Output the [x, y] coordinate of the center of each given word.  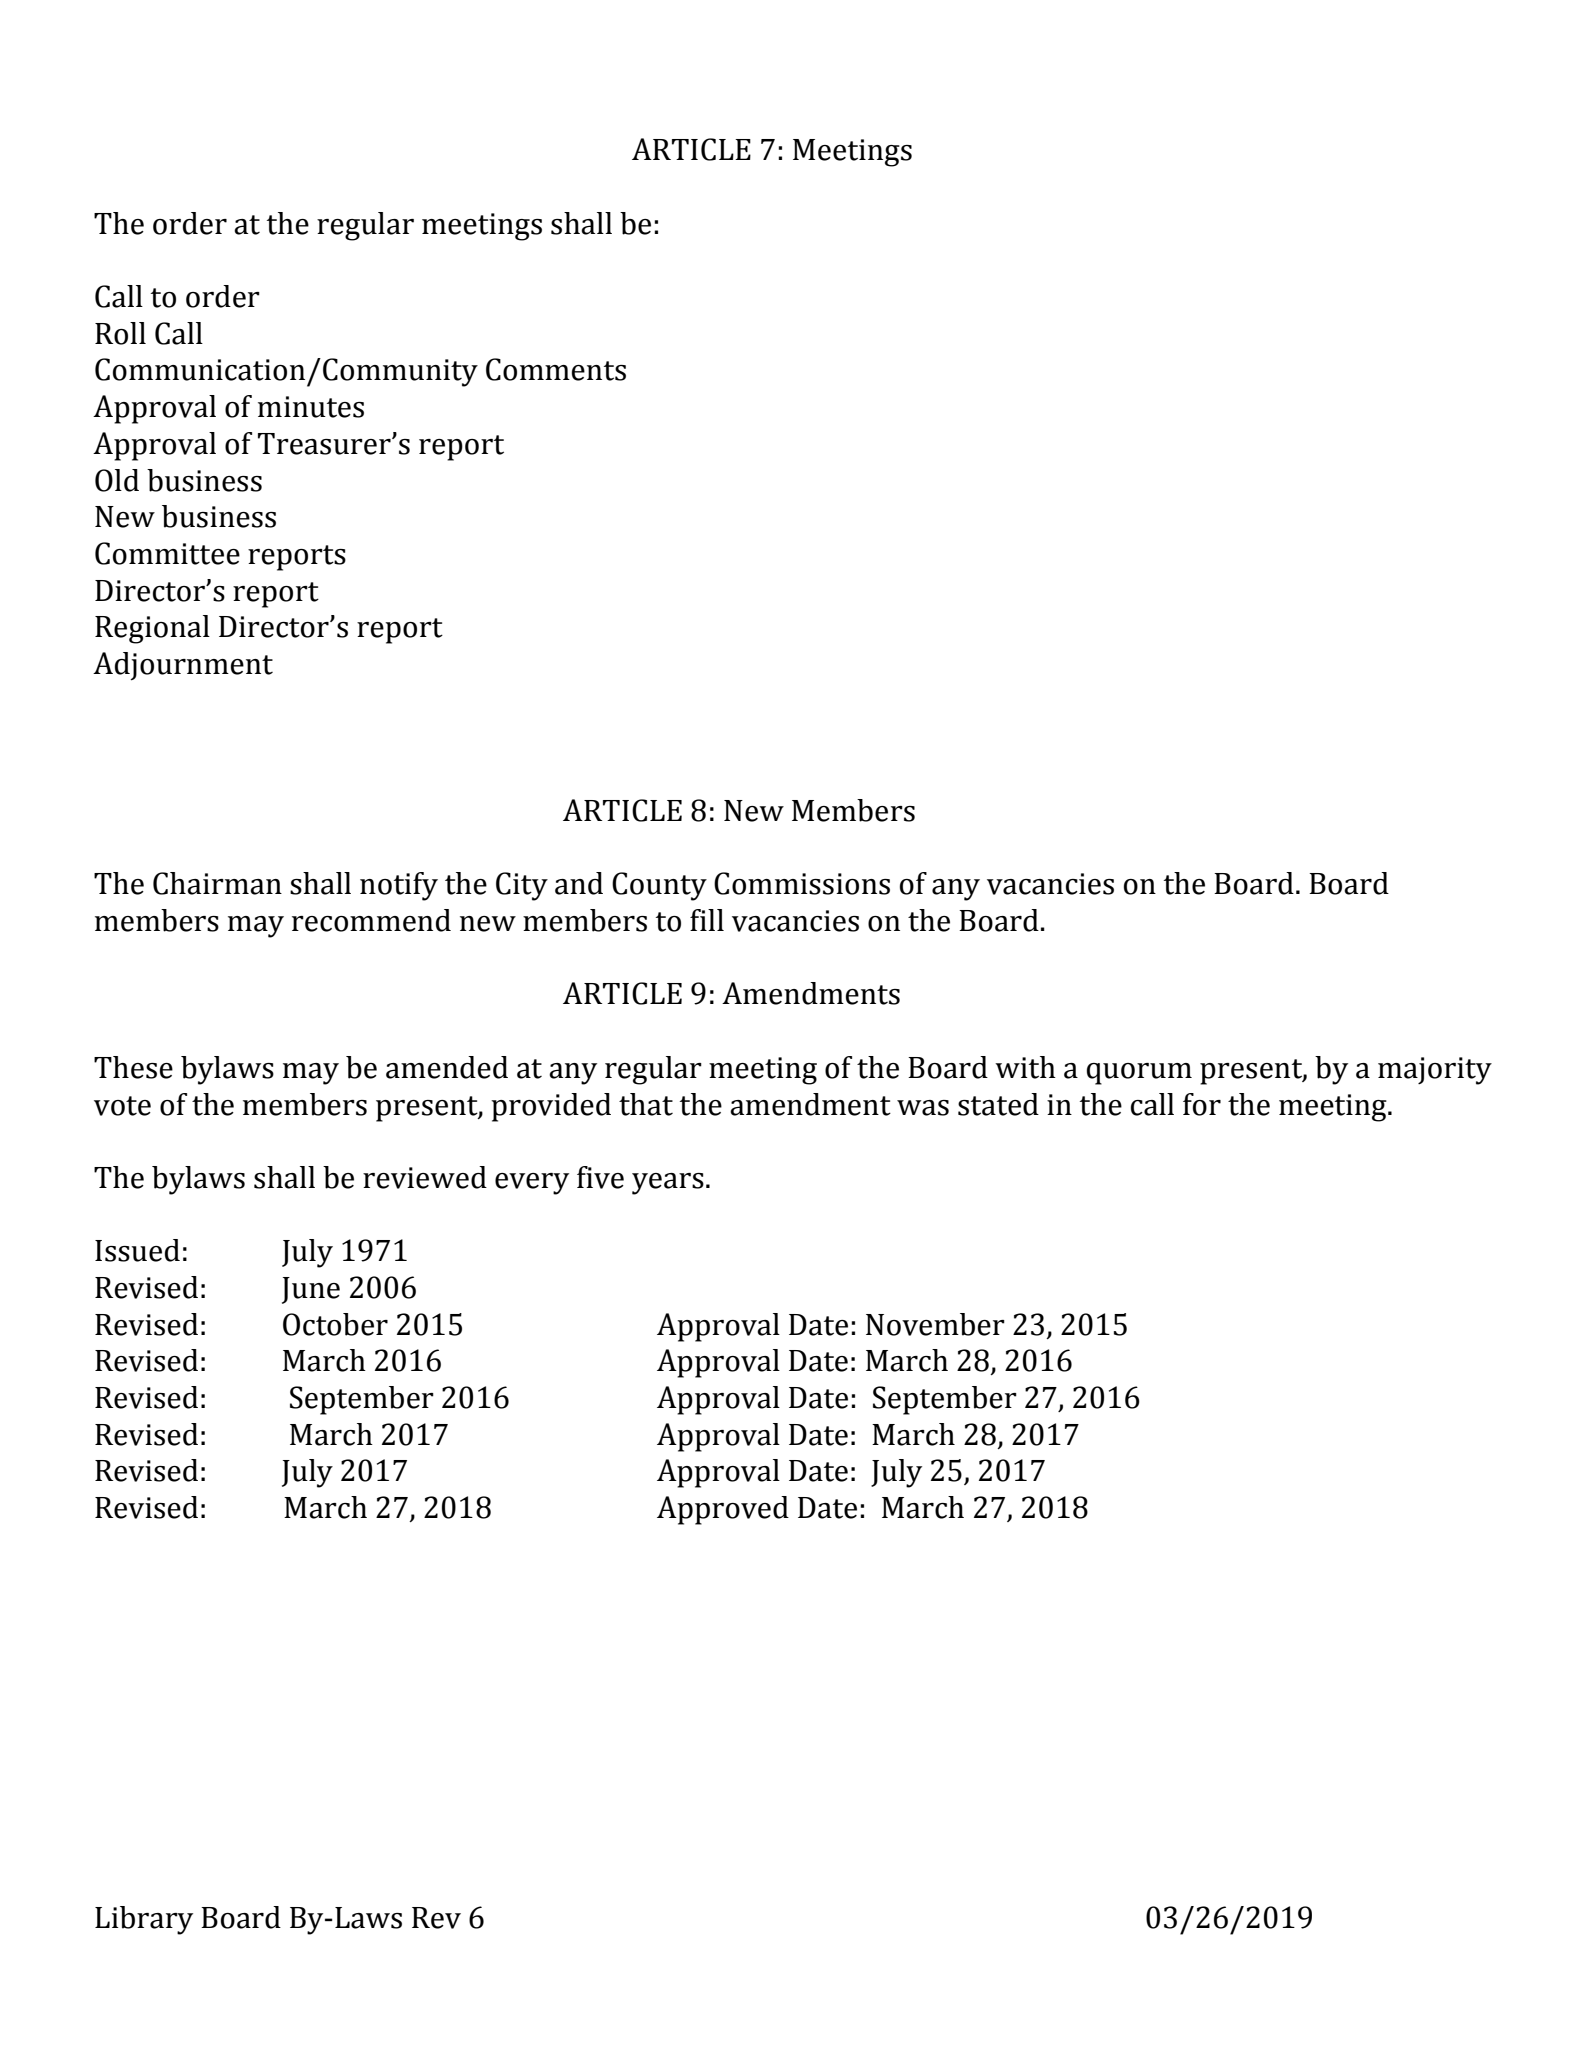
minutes [311, 407]
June [311, 1290]
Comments [556, 369]
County [659, 886]
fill [707, 920]
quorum [1139, 1074]
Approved [723, 1510]
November [935, 1324]
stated [998, 1104]
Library [144, 1920]
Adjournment [183, 666]
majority [1435, 1071]
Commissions [802, 883]
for [1202, 1104]
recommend [371, 920]
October [335, 1324]
